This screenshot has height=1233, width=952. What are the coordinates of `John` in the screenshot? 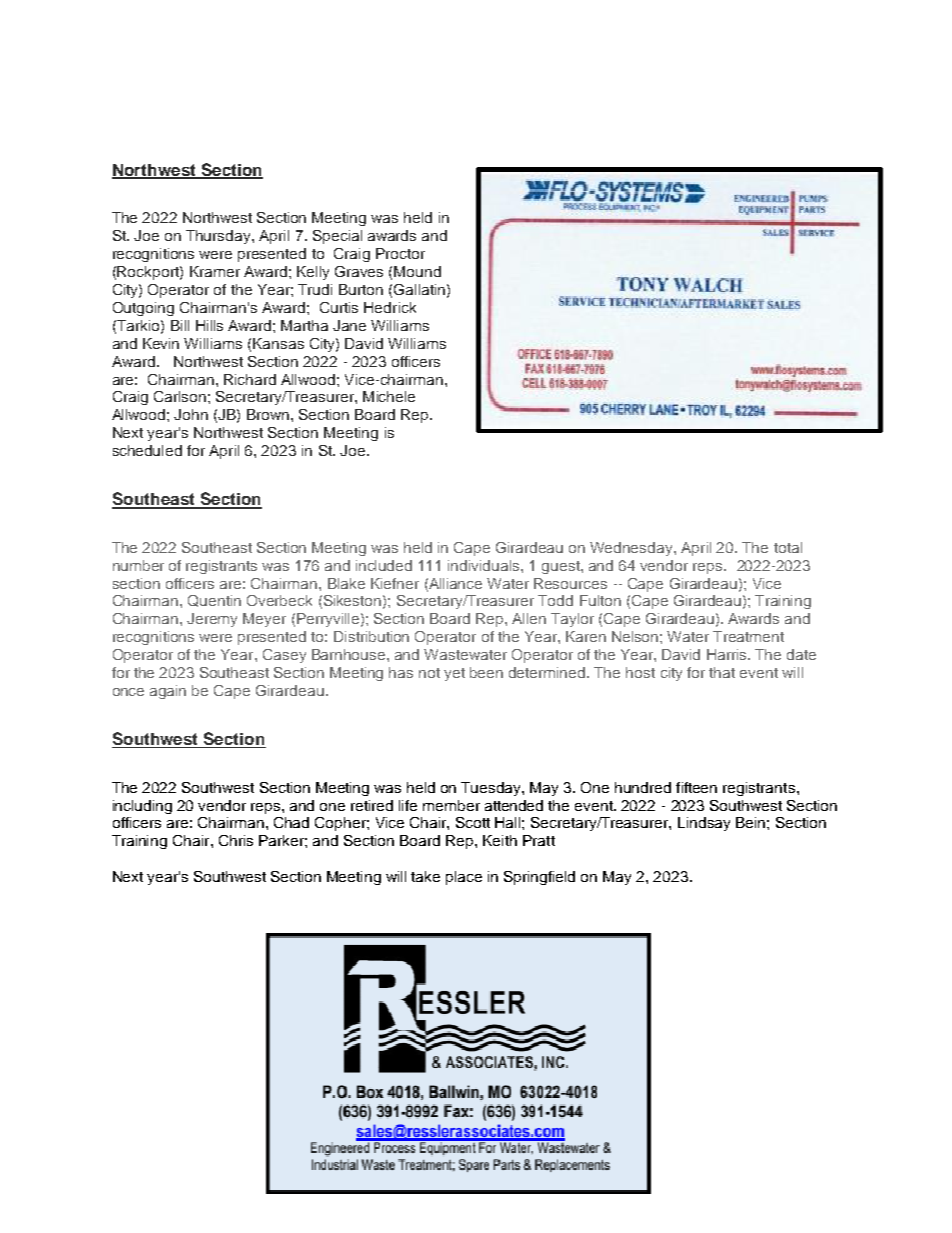 It's located at (191, 414).
